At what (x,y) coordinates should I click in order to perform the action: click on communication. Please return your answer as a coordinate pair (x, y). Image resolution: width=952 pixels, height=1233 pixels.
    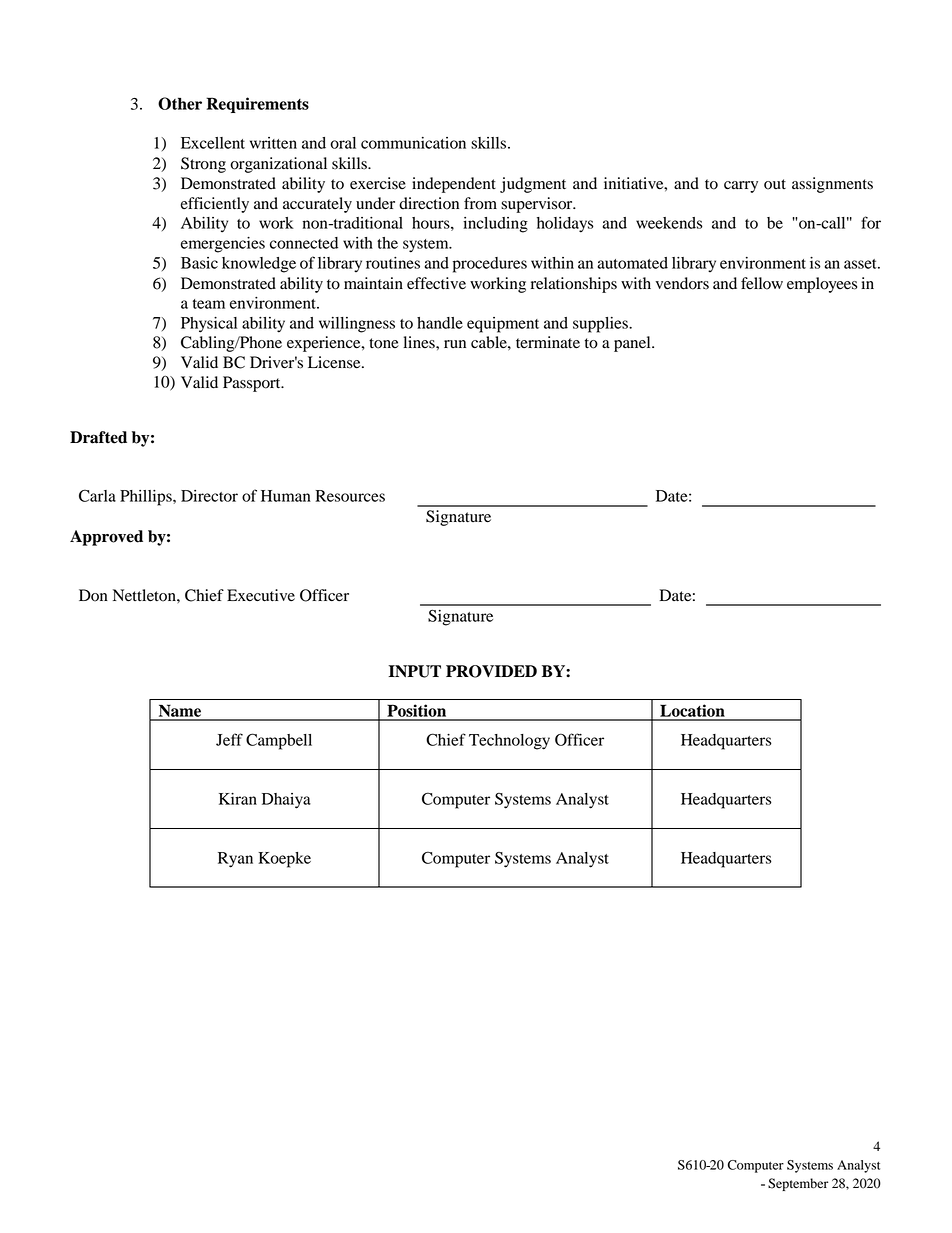
    Looking at the image, I should click on (413, 143).
